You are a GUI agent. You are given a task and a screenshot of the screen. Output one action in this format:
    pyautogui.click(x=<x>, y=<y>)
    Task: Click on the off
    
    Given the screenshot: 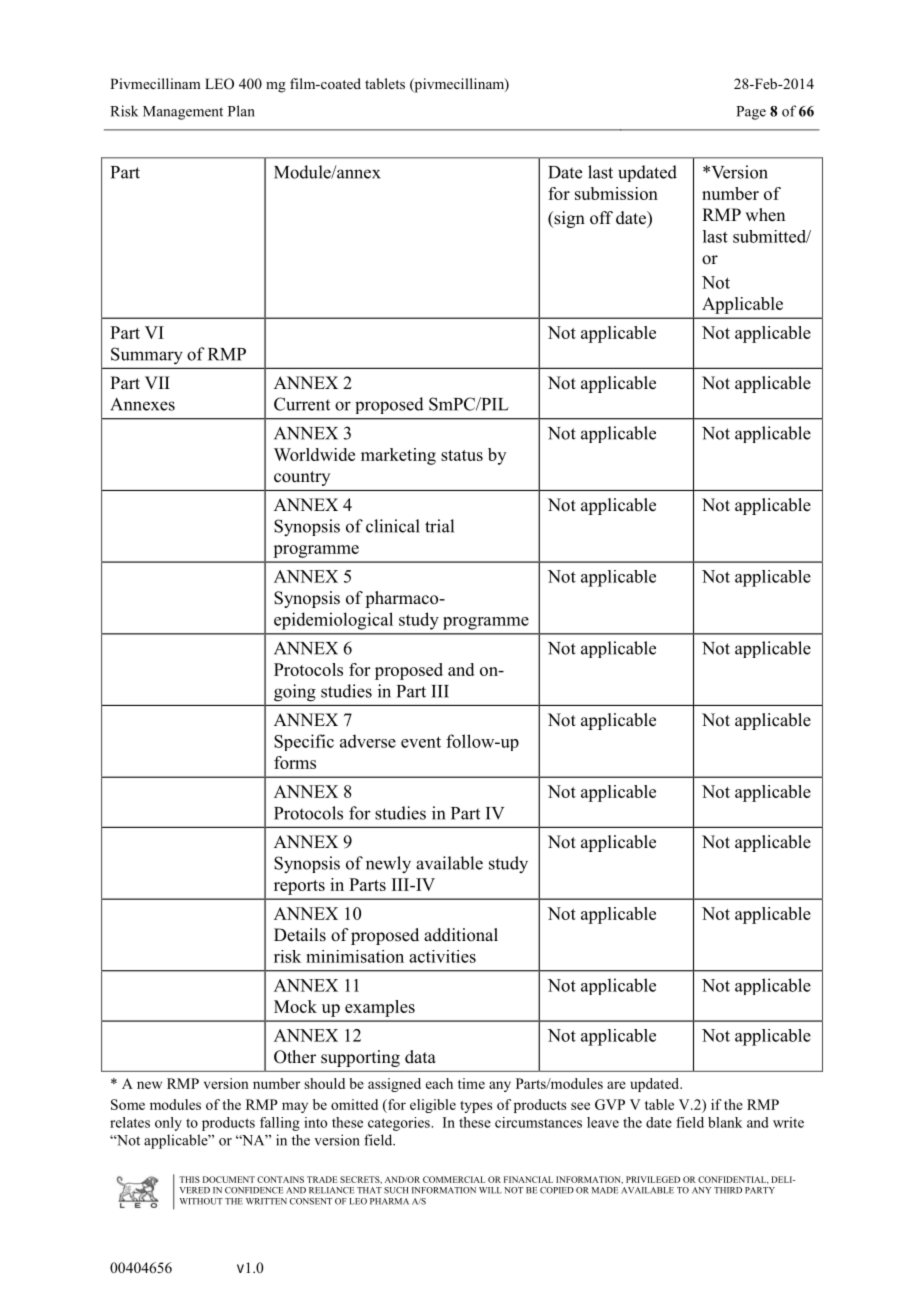 What is the action you would take?
    pyautogui.click(x=601, y=218)
